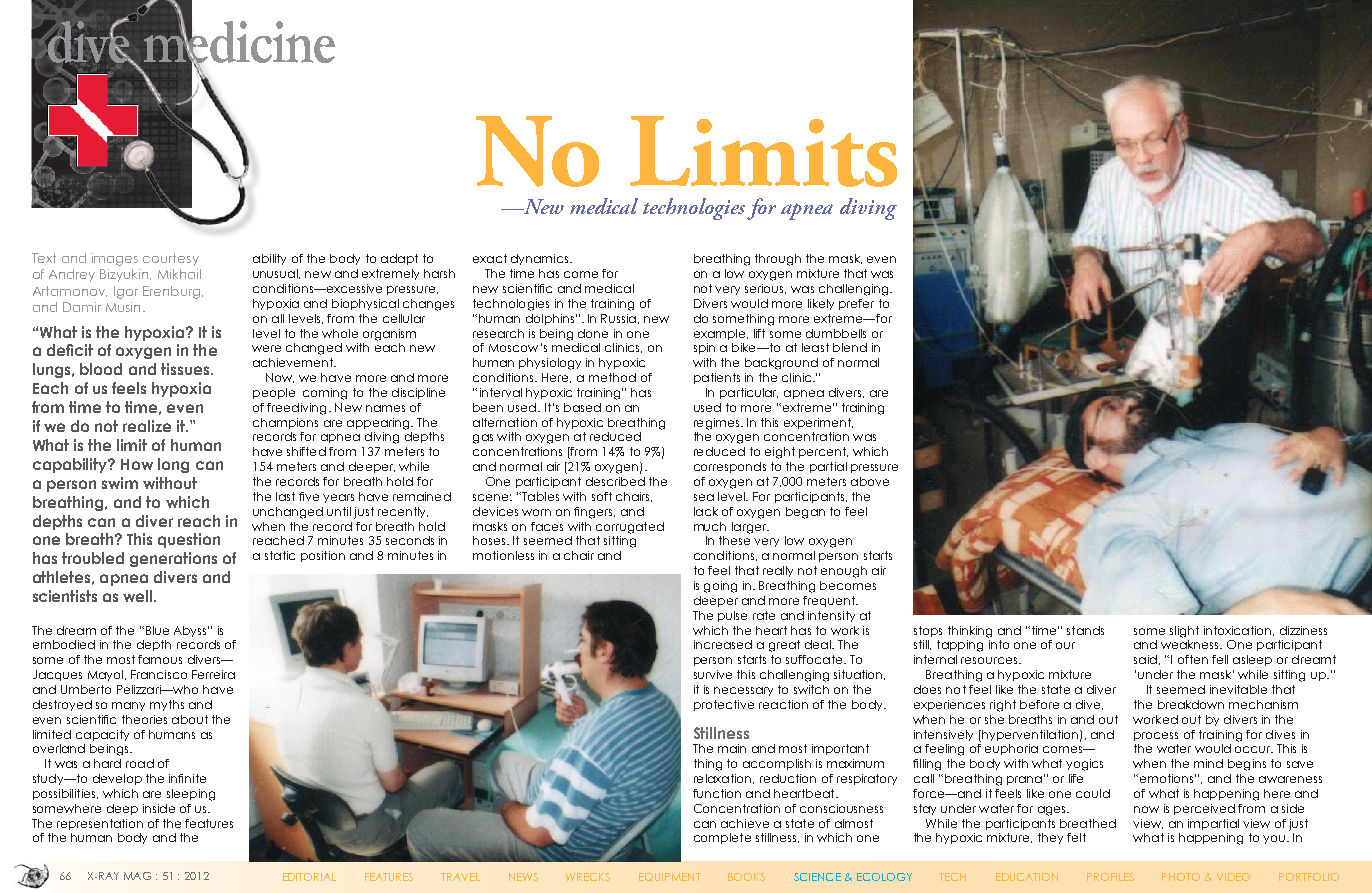 The width and height of the image is (1372, 893). What do you see at coordinates (179, 274) in the image?
I see `Mikhail` at bounding box center [179, 274].
